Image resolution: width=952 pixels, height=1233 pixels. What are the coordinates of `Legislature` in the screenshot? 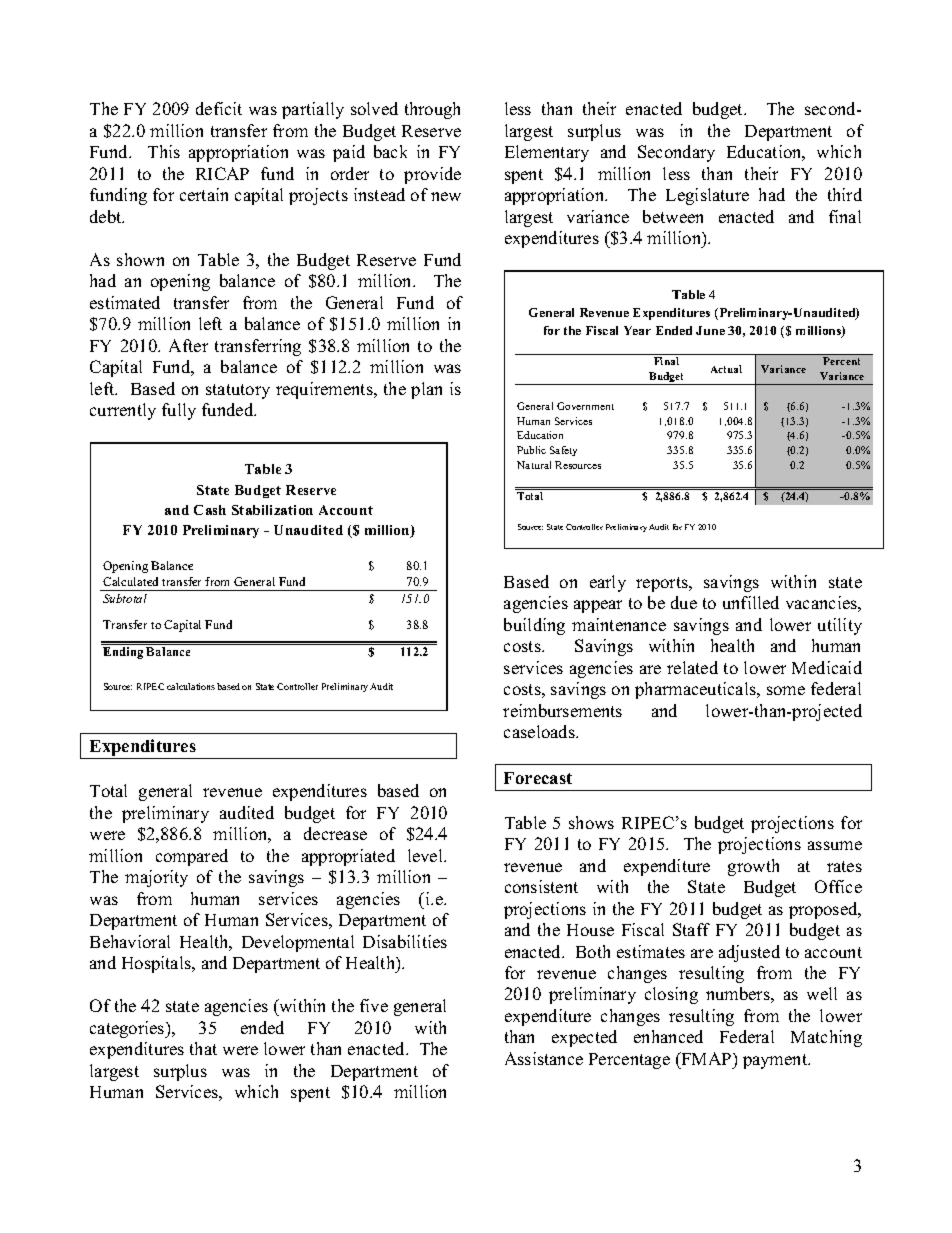 It's located at (707, 196).
